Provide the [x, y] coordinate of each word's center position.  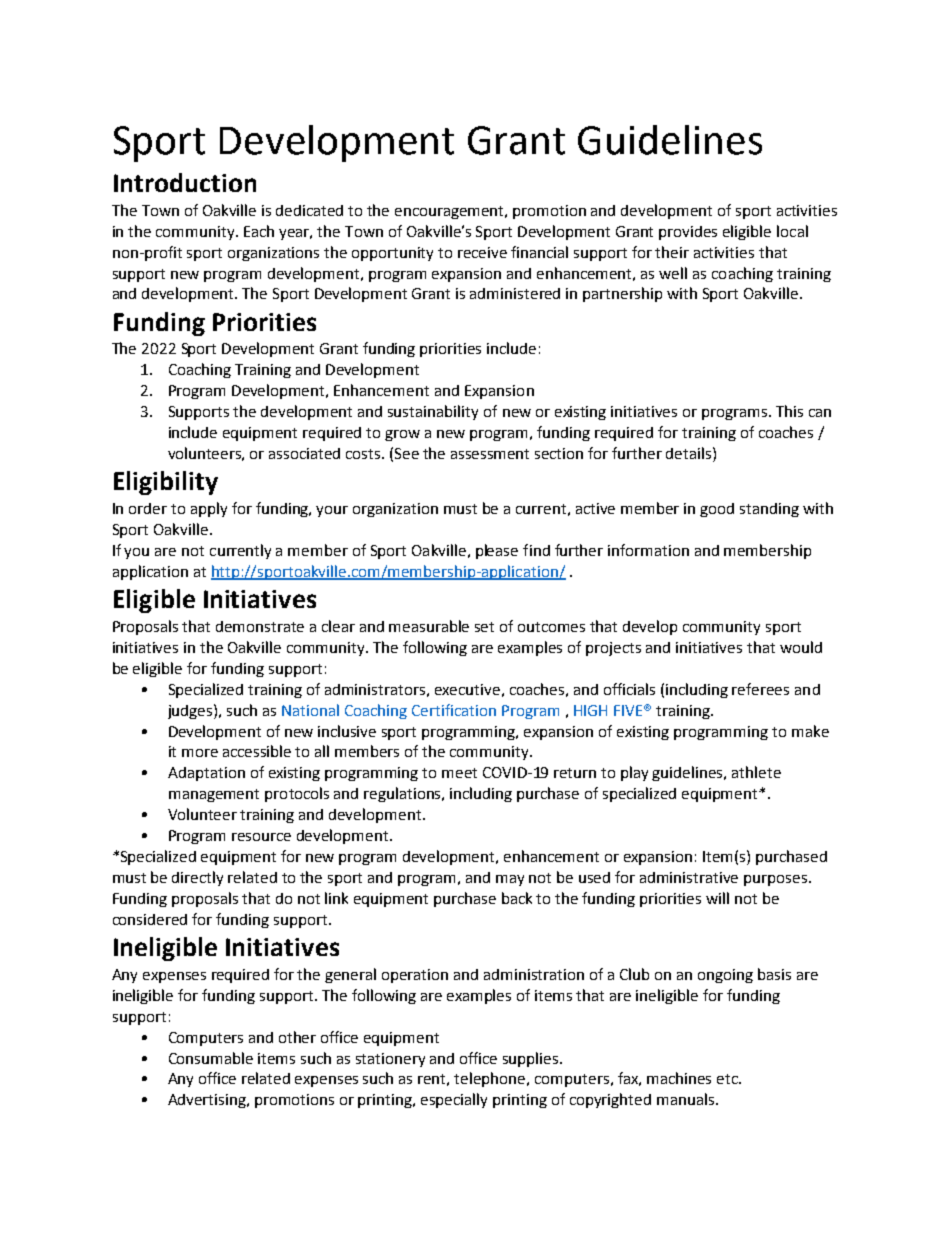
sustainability [433, 412]
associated [304, 453]
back [517, 898]
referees [760, 689]
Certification [454, 710]
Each [259, 231]
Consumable [211, 1058]
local [792, 231]
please [497, 551]
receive [482, 252]
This [789, 411]
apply [209, 509]
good [717, 510]
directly [197, 878]
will [717, 898]
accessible [257, 751]
